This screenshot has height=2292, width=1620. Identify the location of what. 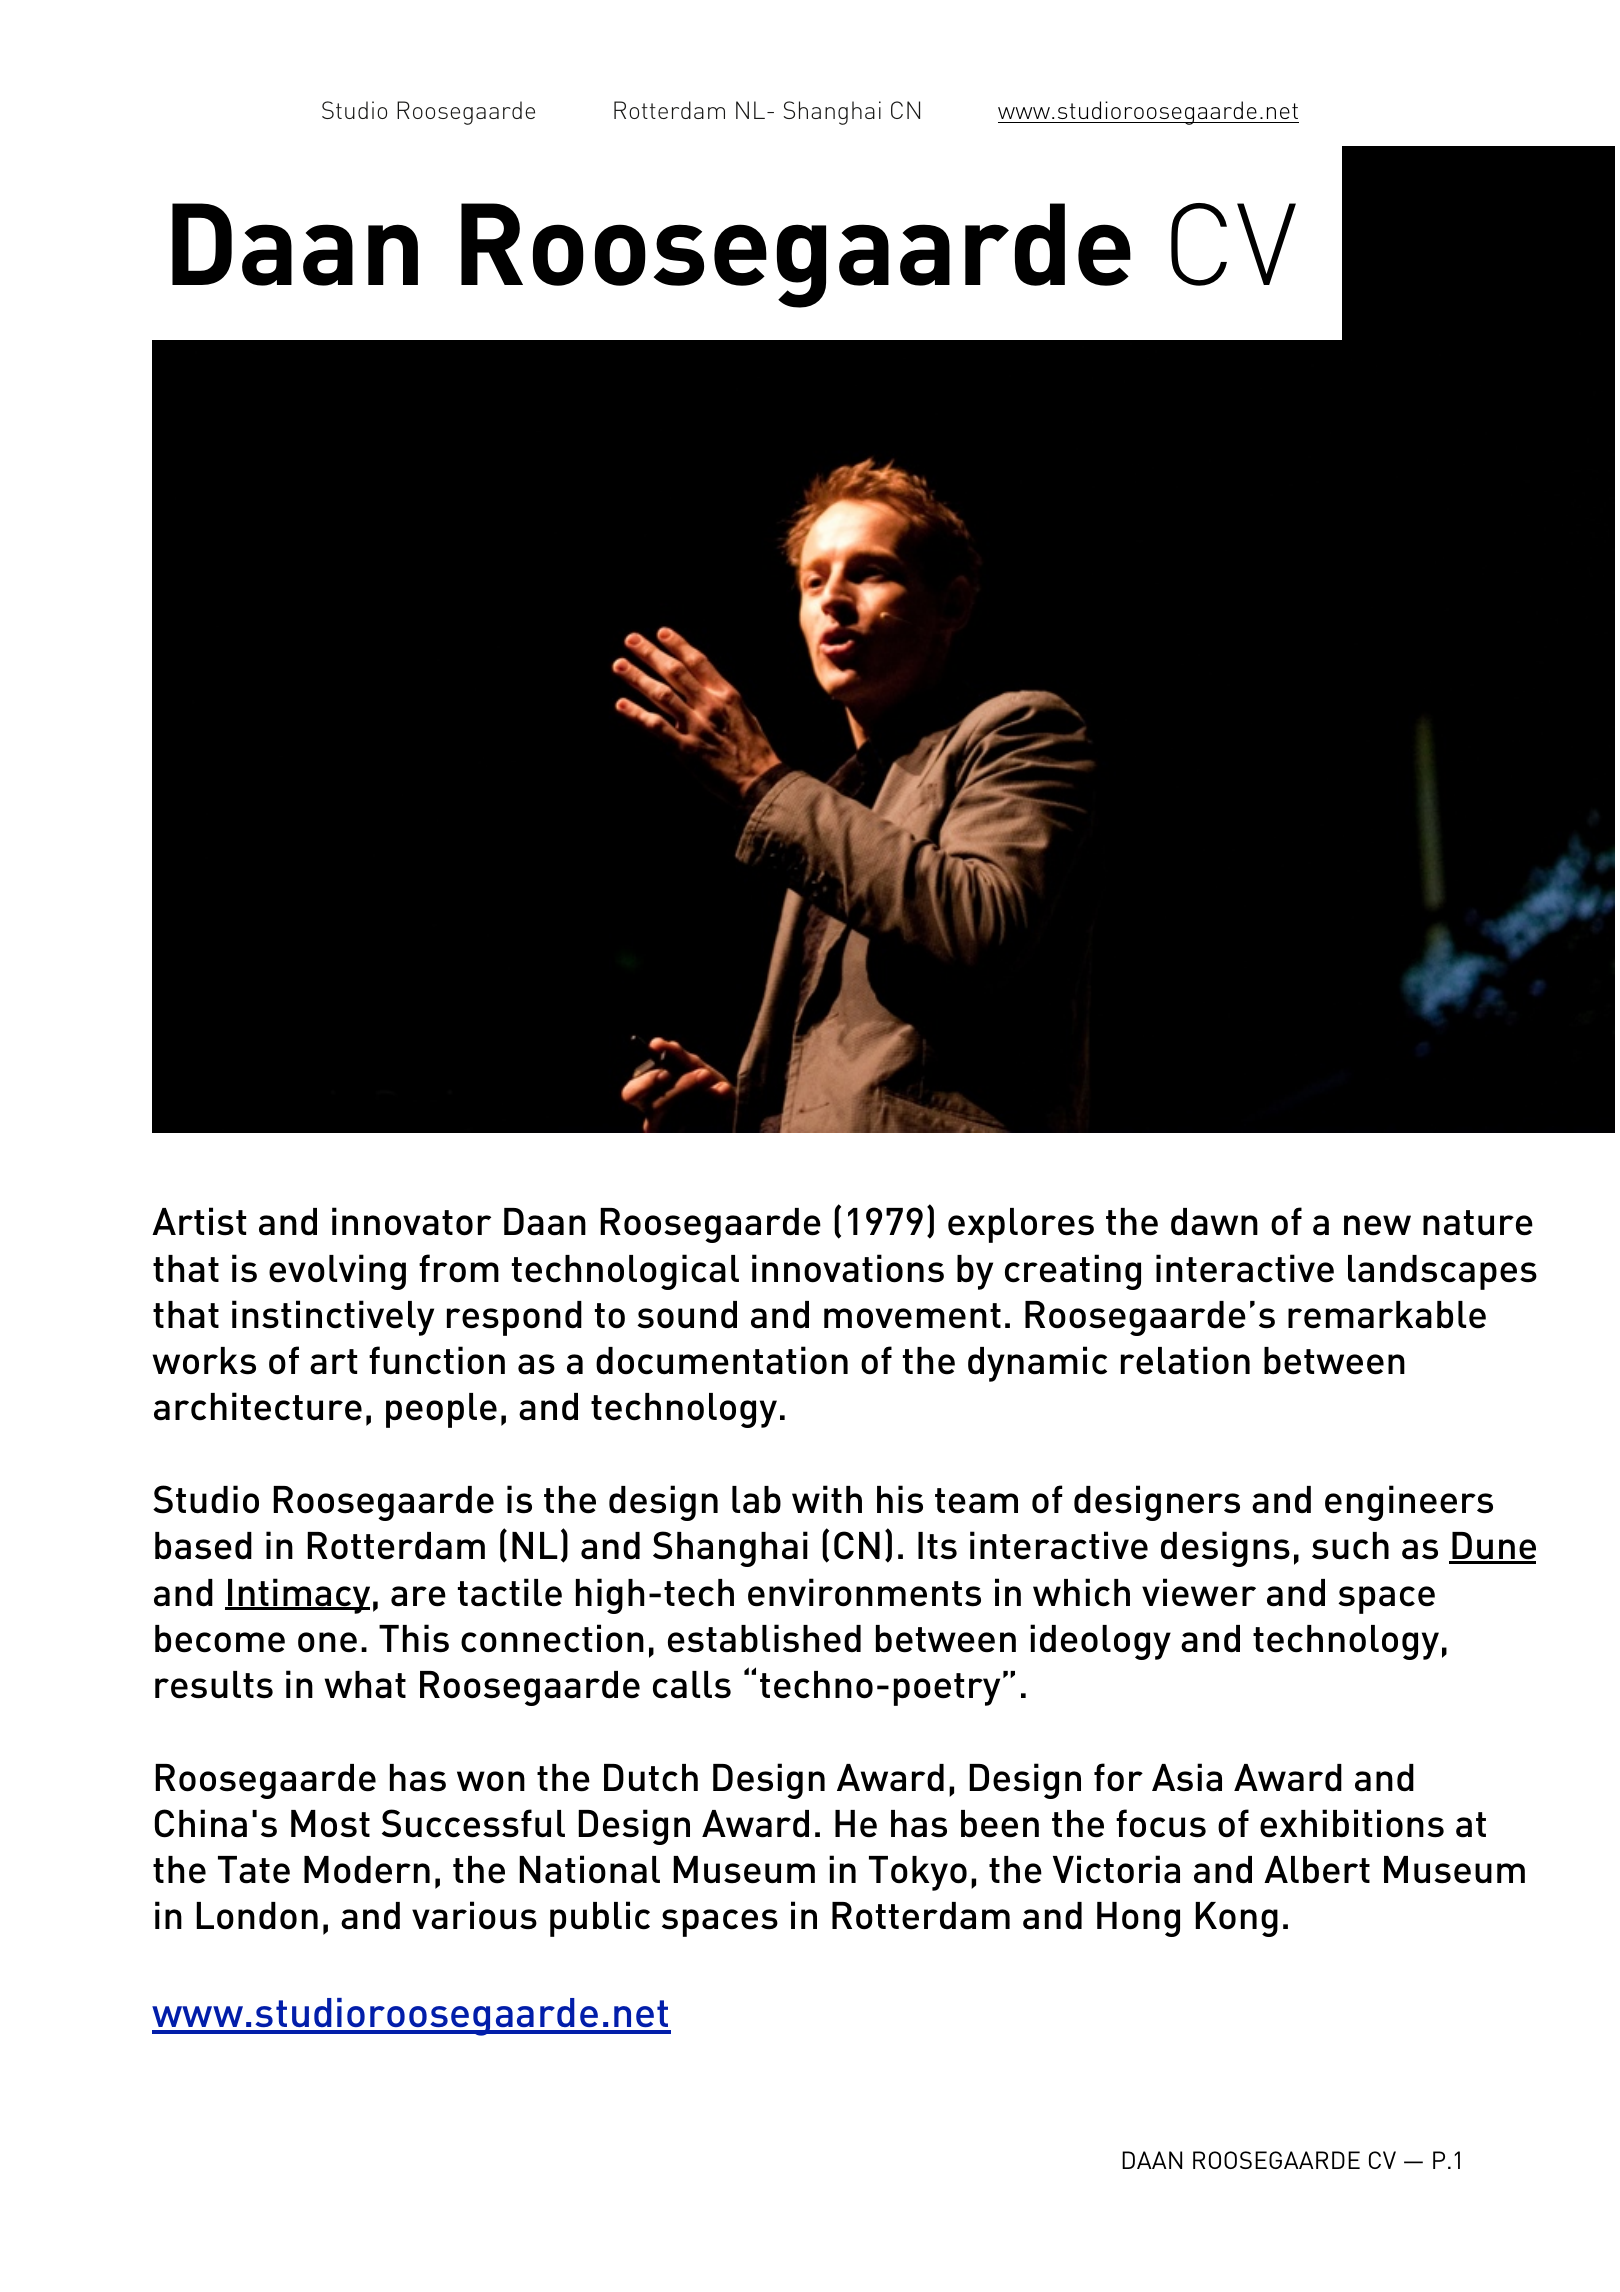
(365, 1685).
